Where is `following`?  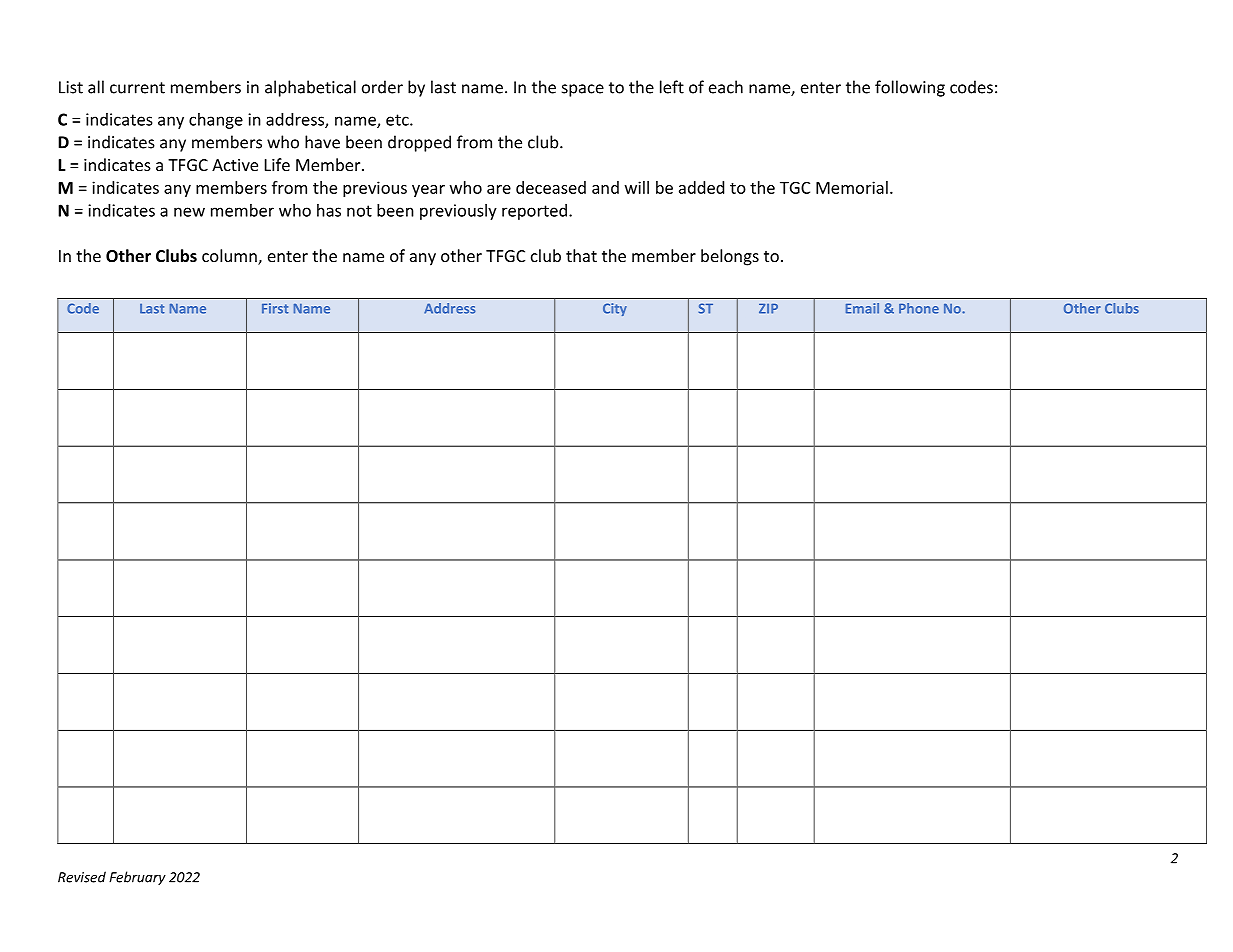
following is located at coordinates (910, 88).
